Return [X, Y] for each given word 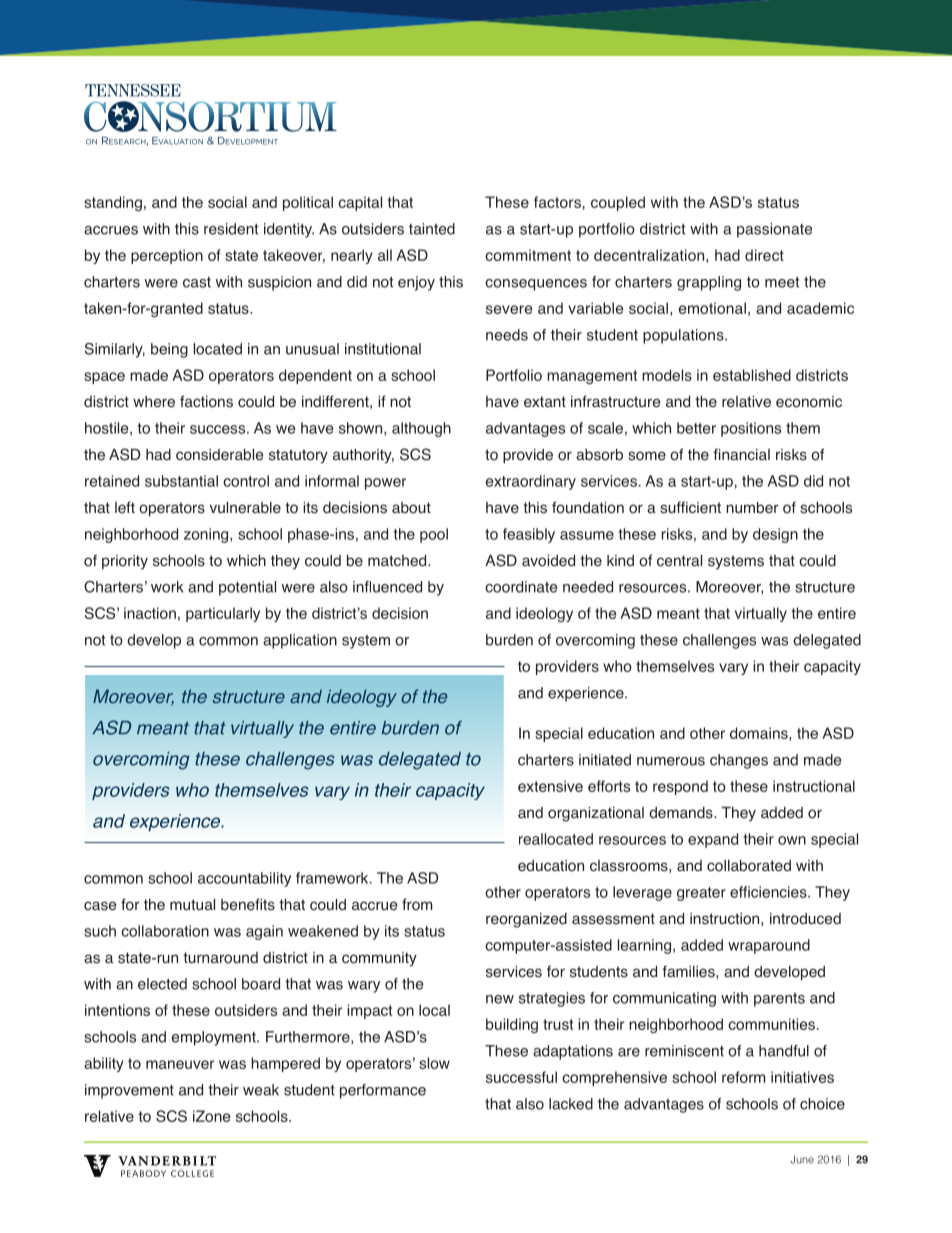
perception [167, 256]
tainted [432, 229]
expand [713, 840]
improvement [129, 1091]
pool [434, 535]
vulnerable [245, 508]
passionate [774, 230]
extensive [550, 786]
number [752, 508]
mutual [192, 905]
